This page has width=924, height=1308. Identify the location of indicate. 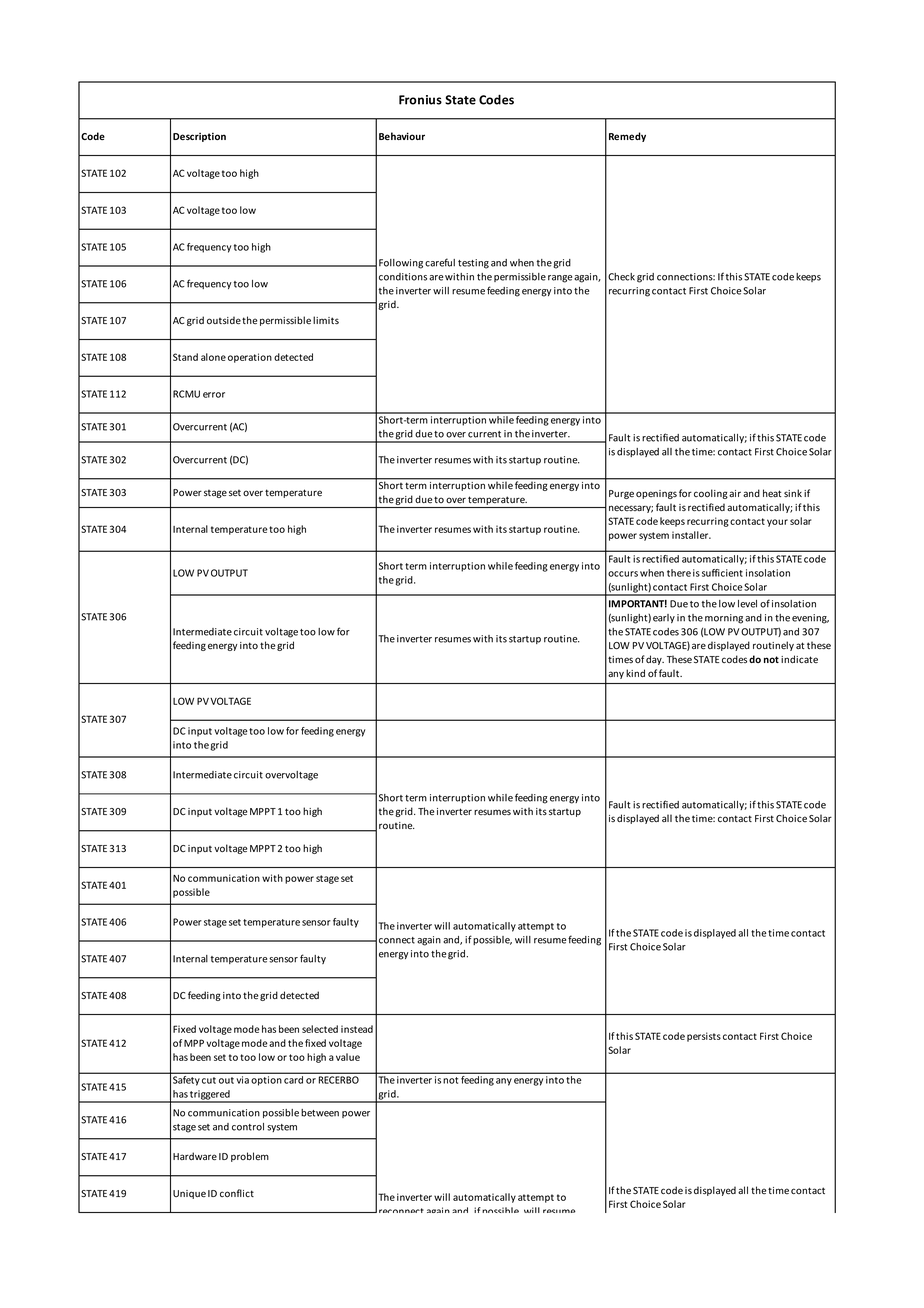
(799, 659).
